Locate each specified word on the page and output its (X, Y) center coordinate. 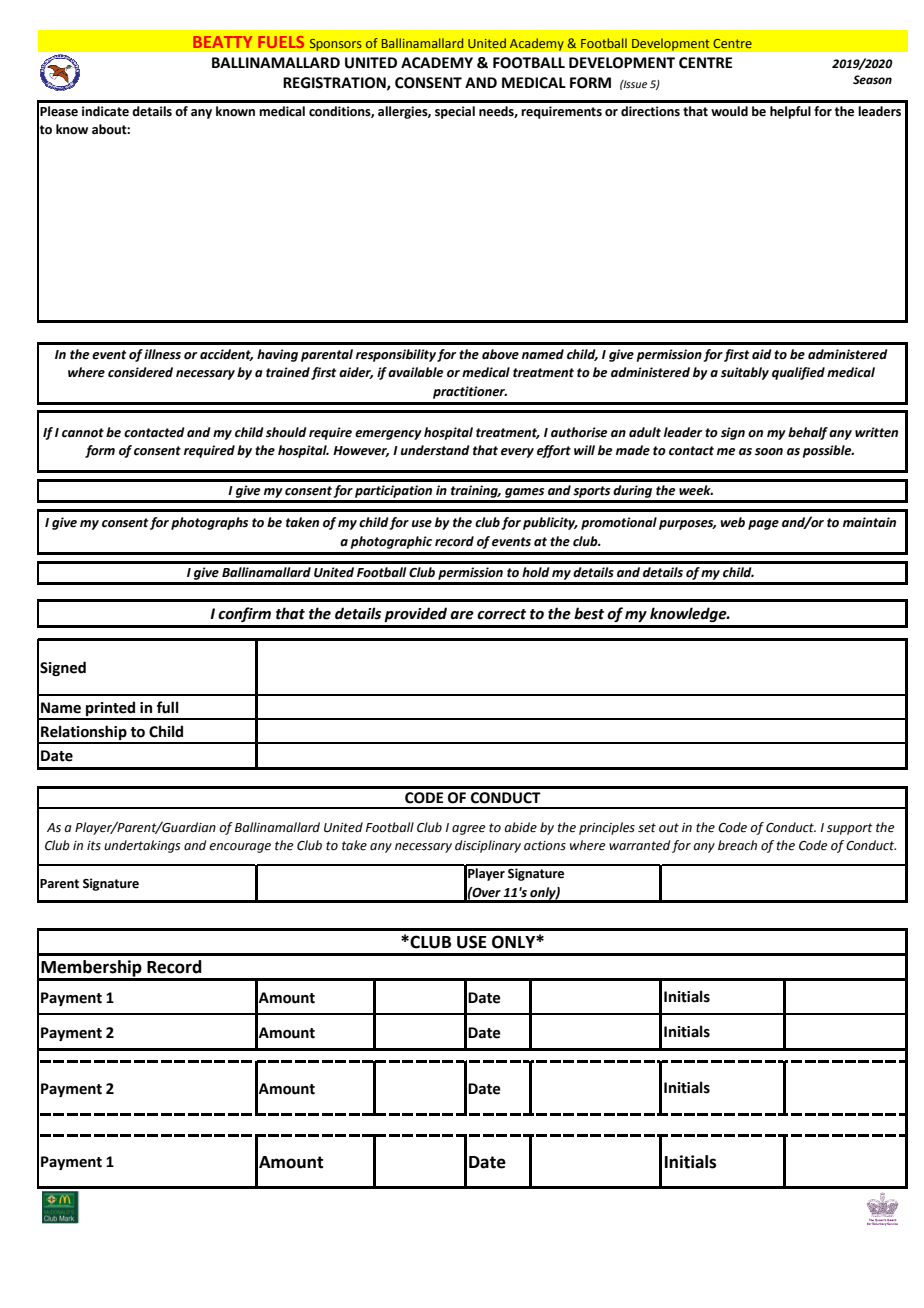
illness (162, 354)
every (517, 453)
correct (501, 614)
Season (872, 80)
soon (769, 452)
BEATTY (222, 42)
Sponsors (335, 44)
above (500, 354)
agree (469, 830)
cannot (83, 433)
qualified (798, 373)
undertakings (142, 846)
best (589, 613)
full (168, 707)
